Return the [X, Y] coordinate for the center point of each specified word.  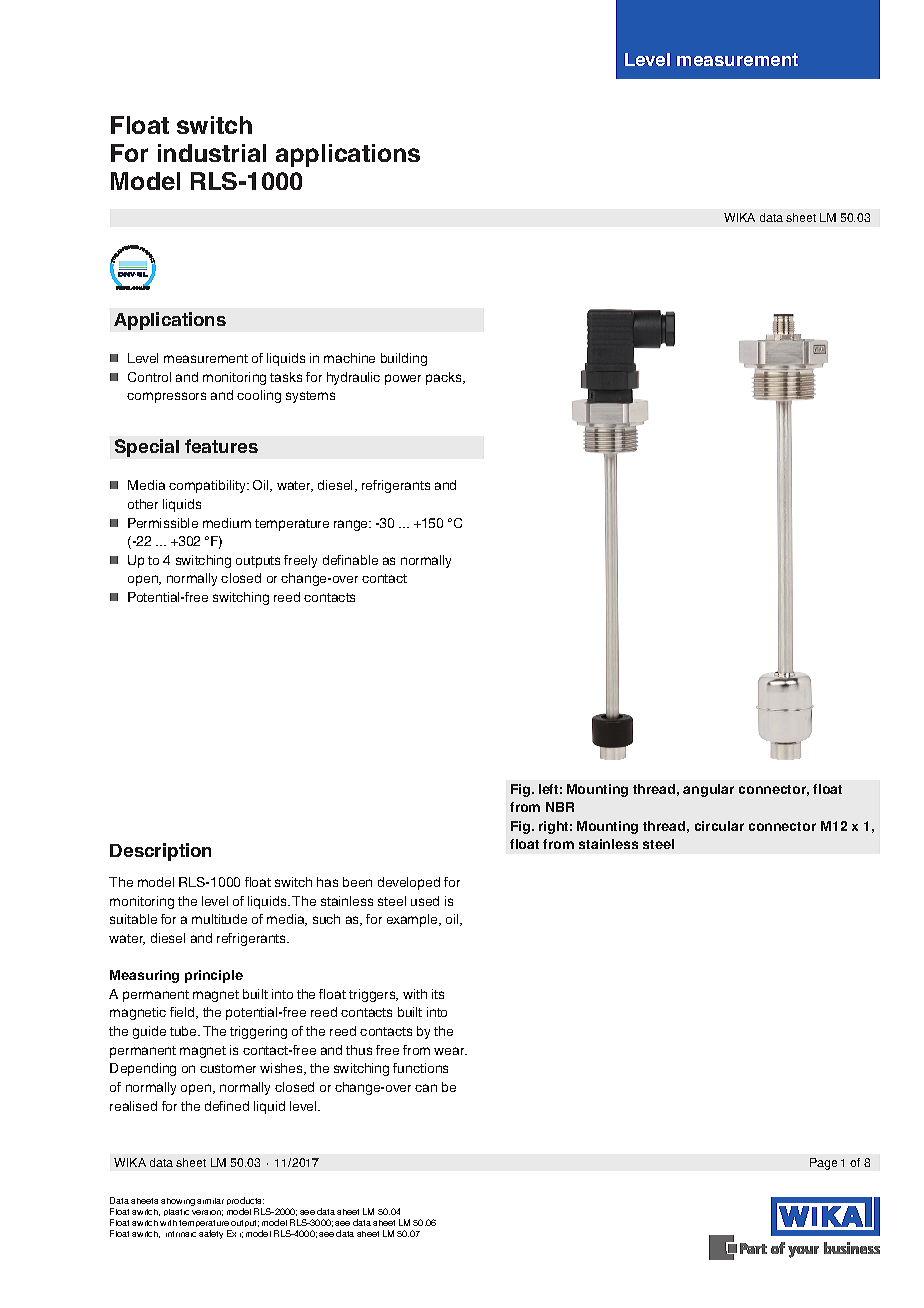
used [425, 901]
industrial [212, 153]
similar [210, 1201]
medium [227, 523]
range [352, 525]
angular [708, 790]
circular [719, 826]
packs [445, 378]
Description [160, 852]
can [426, 1088]
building [404, 359]
